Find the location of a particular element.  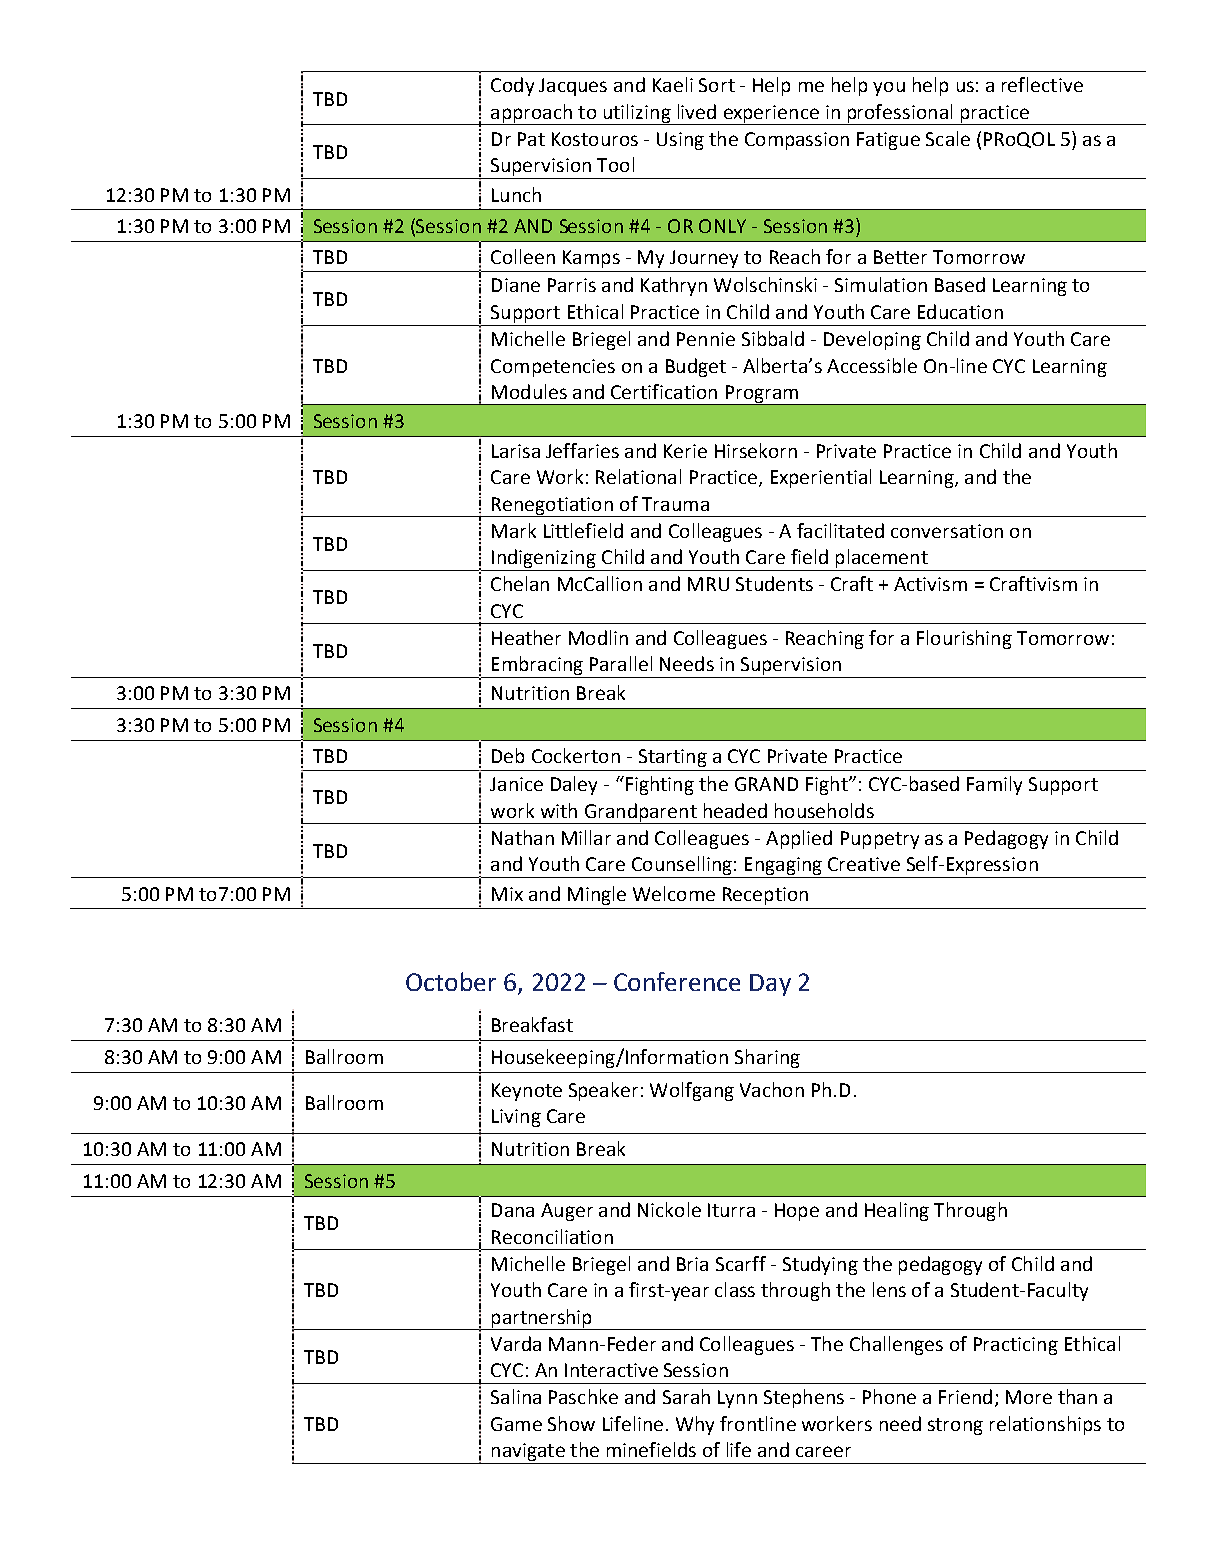

Healing is located at coordinates (897, 1211).
